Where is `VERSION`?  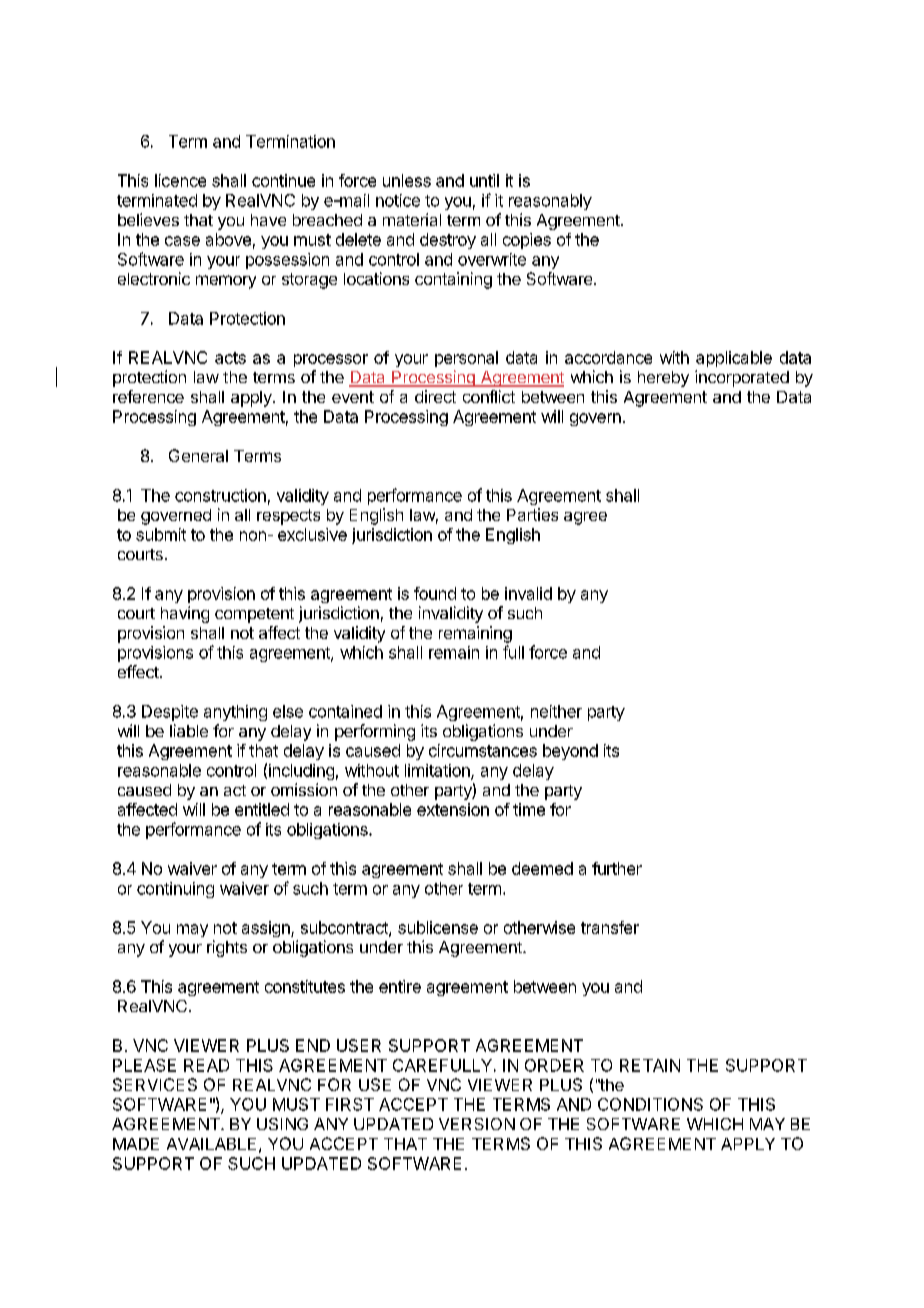
VERSION is located at coordinates (477, 1124).
